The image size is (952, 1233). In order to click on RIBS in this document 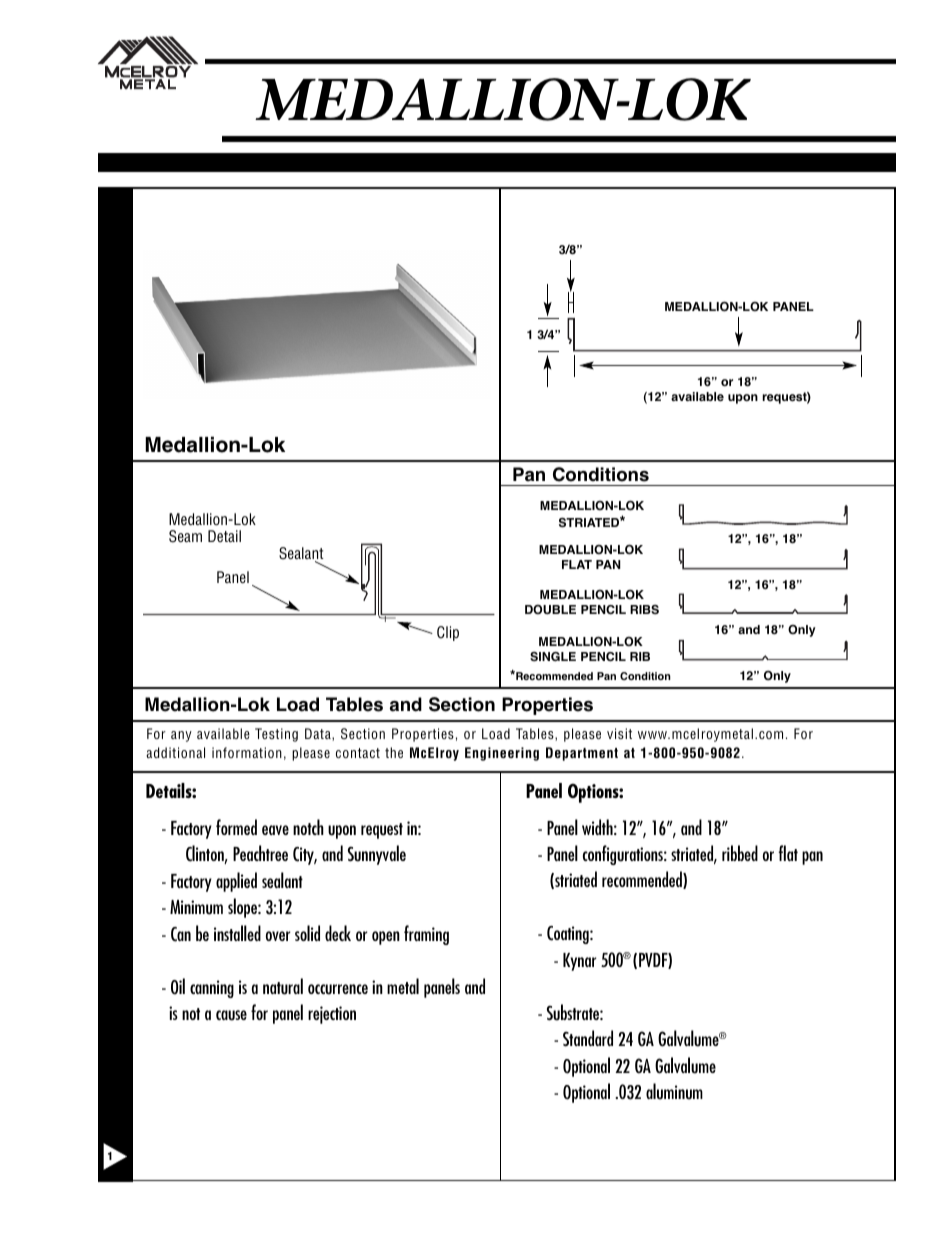, I will do `click(644, 610)`.
